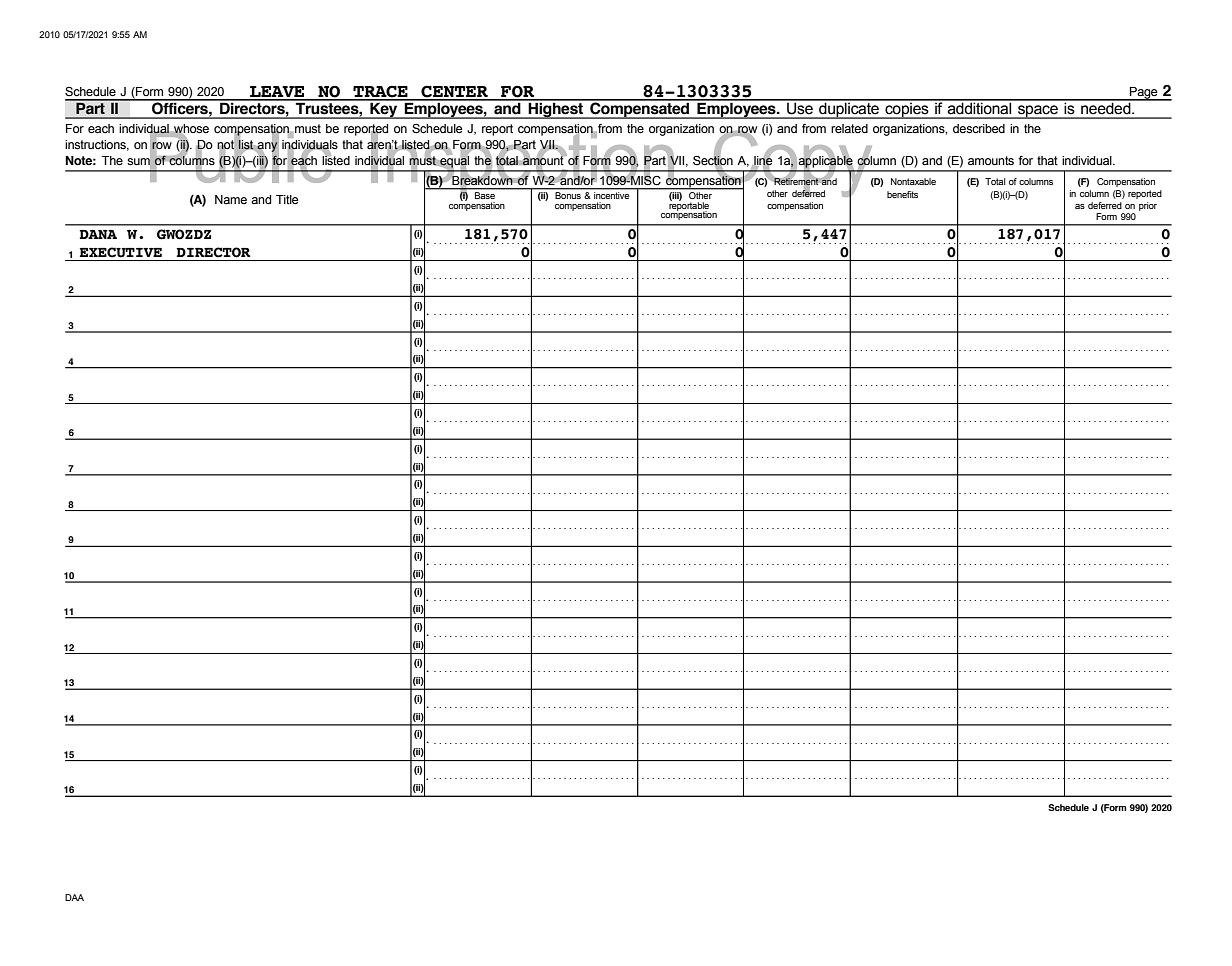  What do you see at coordinates (902, 194) in the screenshot?
I see `benefits` at bounding box center [902, 194].
